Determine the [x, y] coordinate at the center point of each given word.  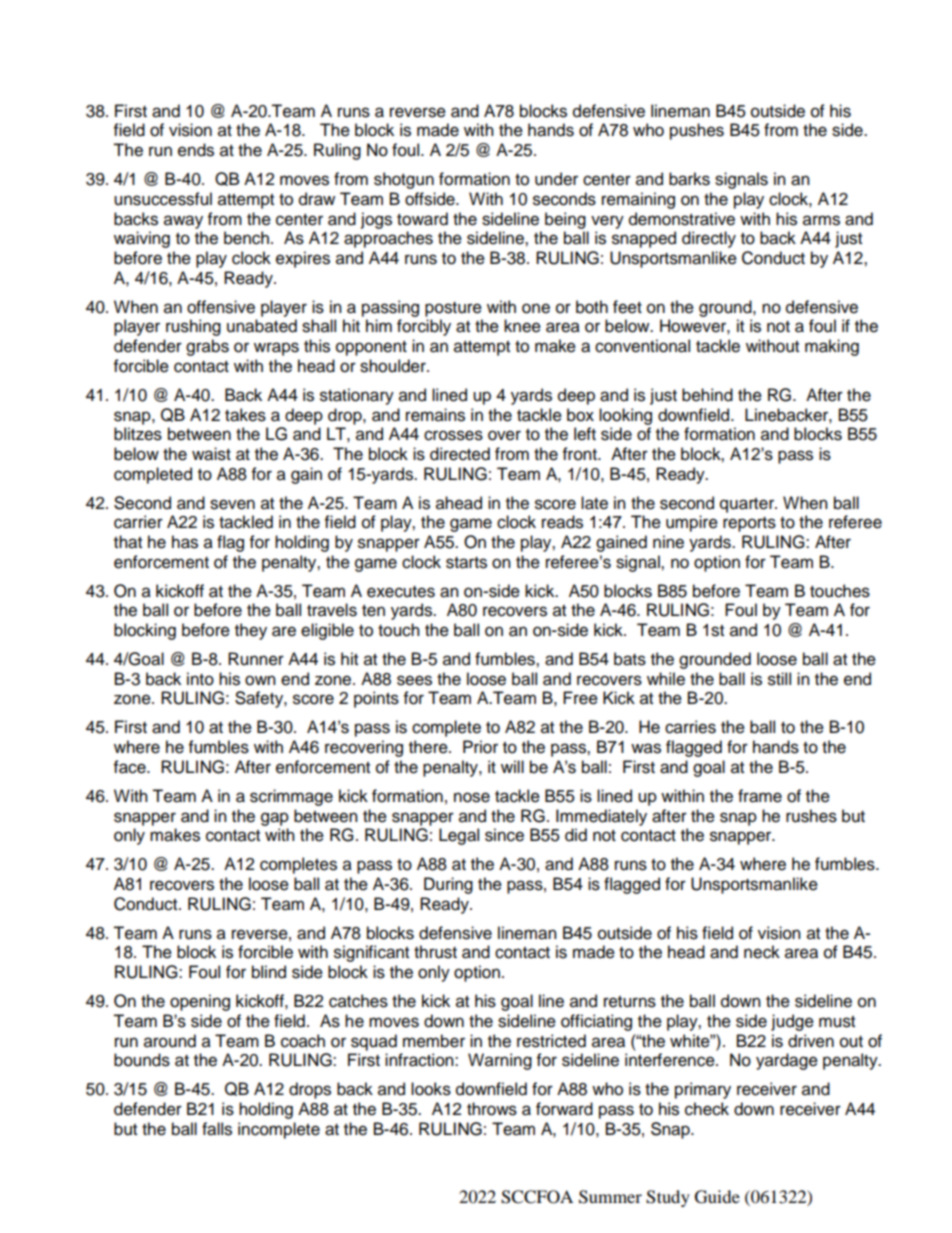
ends [196, 150]
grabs [207, 347]
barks [689, 179]
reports [749, 524]
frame [760, 796]
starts [466, 563]
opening [200, 1002]
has [185, 542]
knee [522, 326]
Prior [480, 747]
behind [707, 395]
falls [217, 1129]
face [131, 767]
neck [762, 952]
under [556, 179]
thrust [435, 952]
